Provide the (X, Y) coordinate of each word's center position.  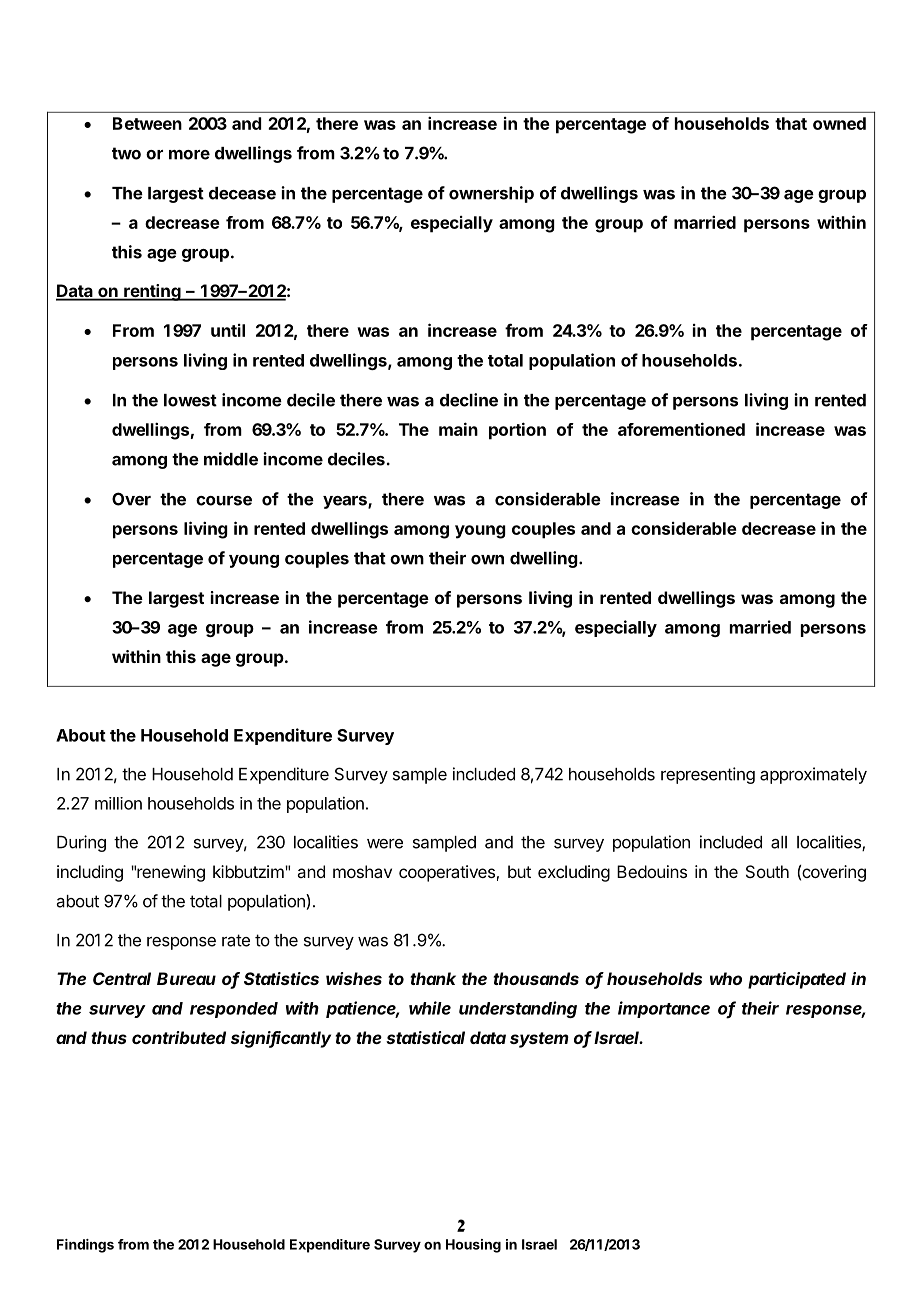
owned (839, 123)
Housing (473, 1246)
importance (664, 1009)
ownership (491, 194)
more (189, 155)
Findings (85, 1246)
